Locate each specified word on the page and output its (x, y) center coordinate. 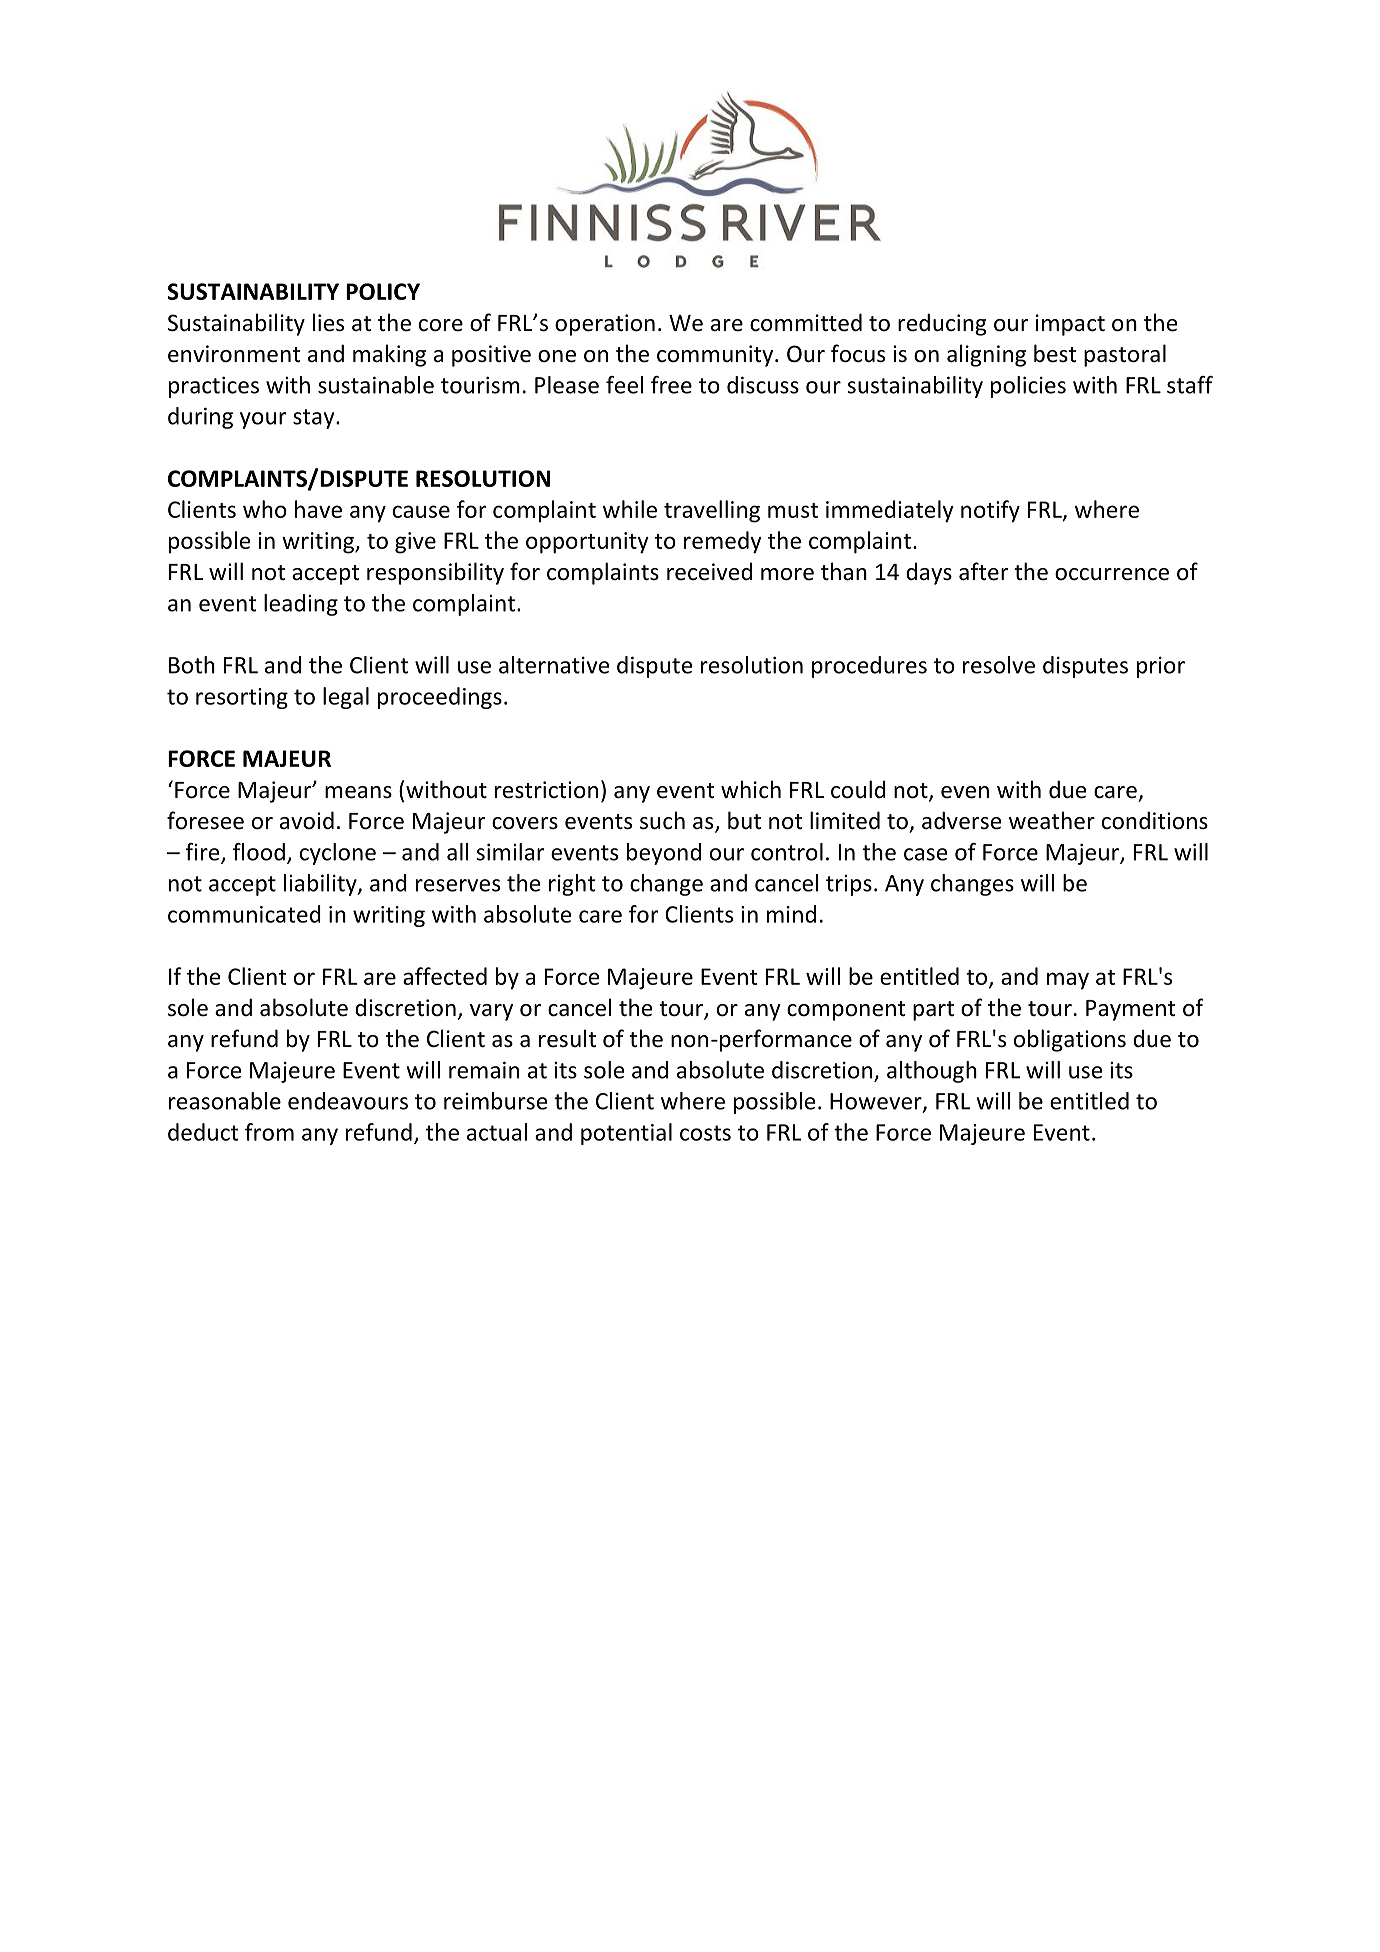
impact (1070, 325)
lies (328, 322)
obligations (1070, 1040)
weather (1052, 820)
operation (605, 325)
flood (259, 852)
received (709, 571)
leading (301, 605)
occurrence (1112, 574)
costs (705, 1133)
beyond (664, 854)
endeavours (348, 1101)
